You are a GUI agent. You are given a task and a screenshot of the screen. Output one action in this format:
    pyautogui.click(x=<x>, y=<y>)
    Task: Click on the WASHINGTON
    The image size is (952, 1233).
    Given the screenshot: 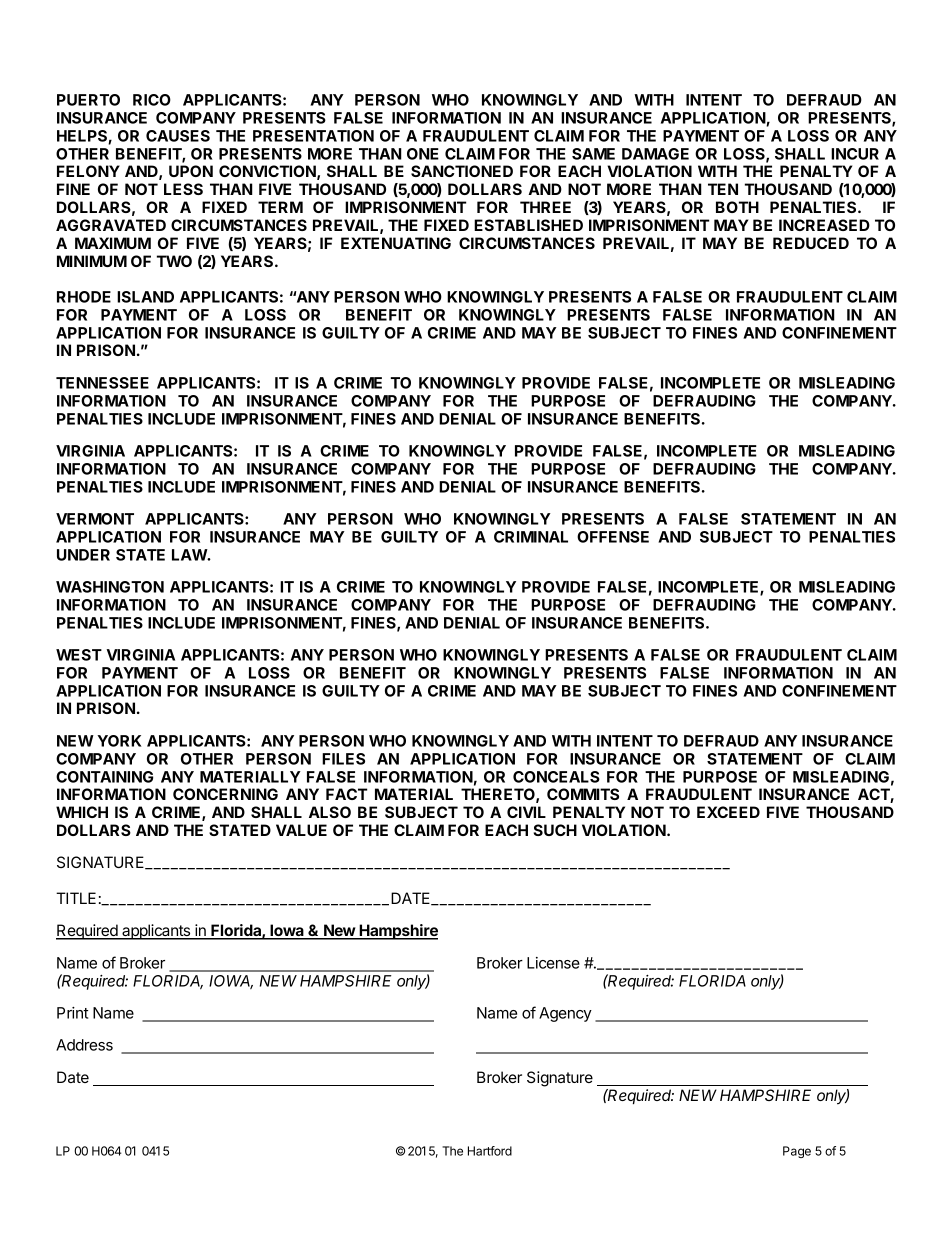 What is the action you would take?
    pyautogui.click(x=110, y=587)
